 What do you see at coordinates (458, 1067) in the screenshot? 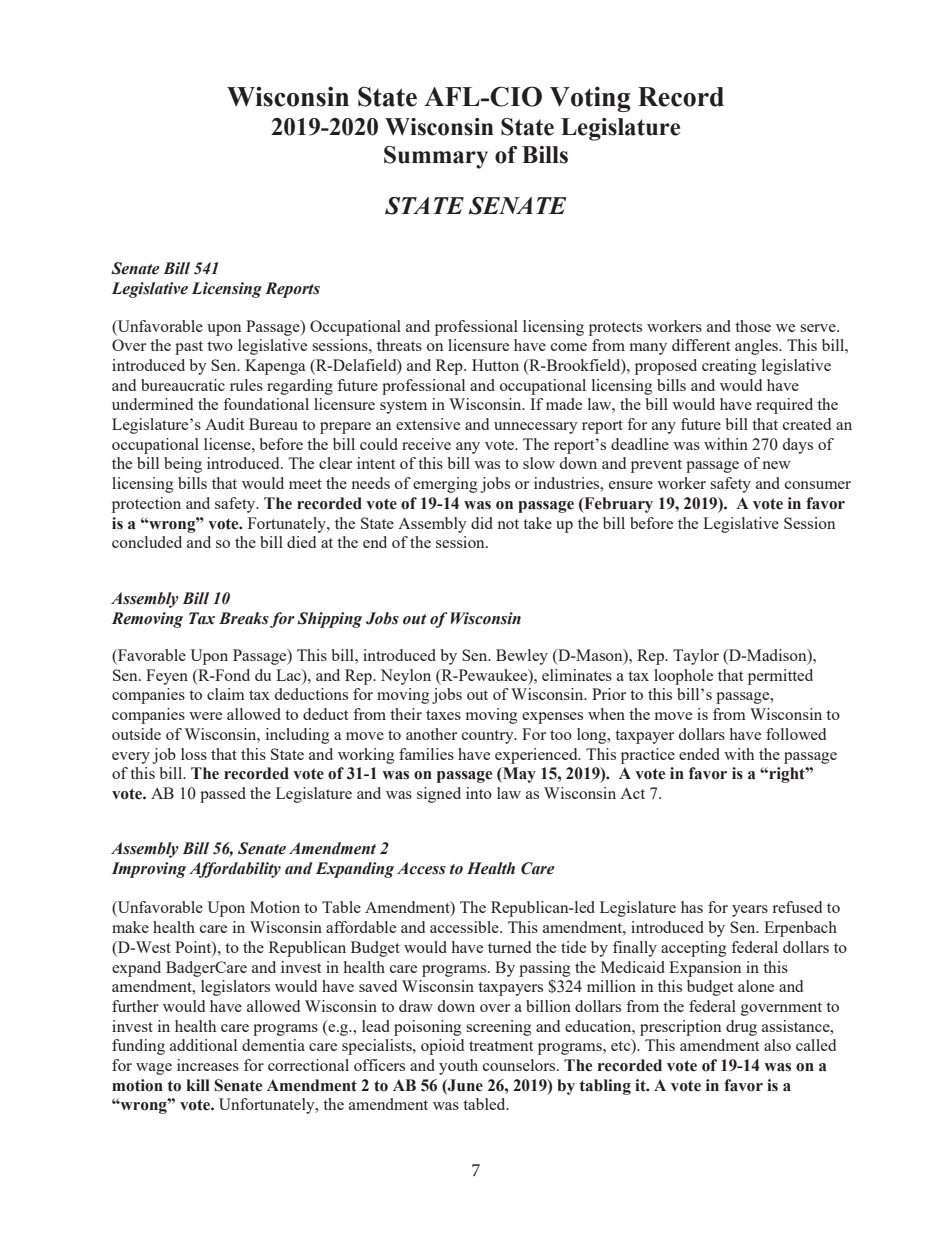
I see `youth` at bounding box center [458, 1067].
